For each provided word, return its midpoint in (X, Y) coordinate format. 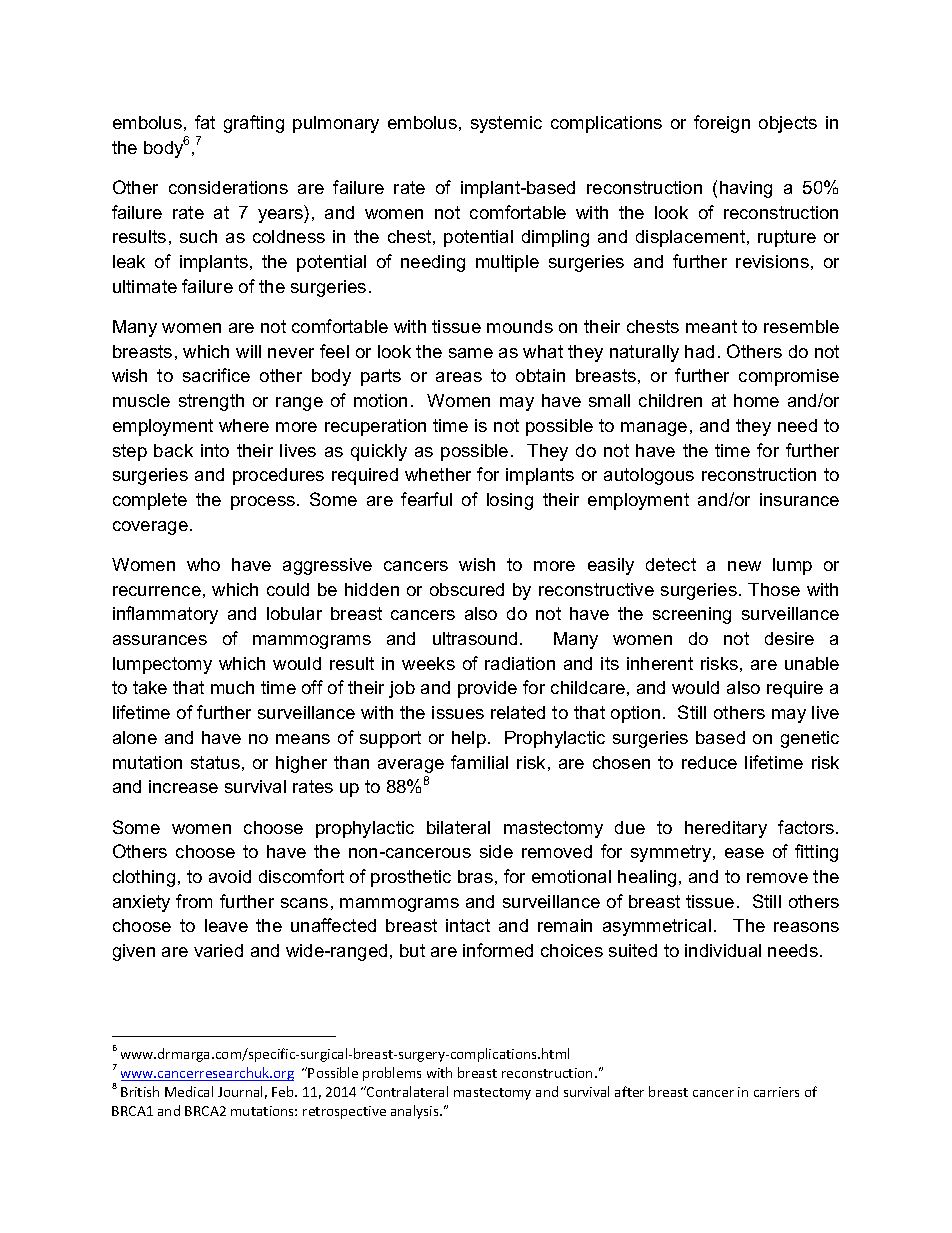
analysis (416, 1112)
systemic (506, 124)
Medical (189, 1091)
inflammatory (165, 615)
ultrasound (475, 638)
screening (692, 615)
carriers (776, 1092)
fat (205, 122)
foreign (722, 124)
